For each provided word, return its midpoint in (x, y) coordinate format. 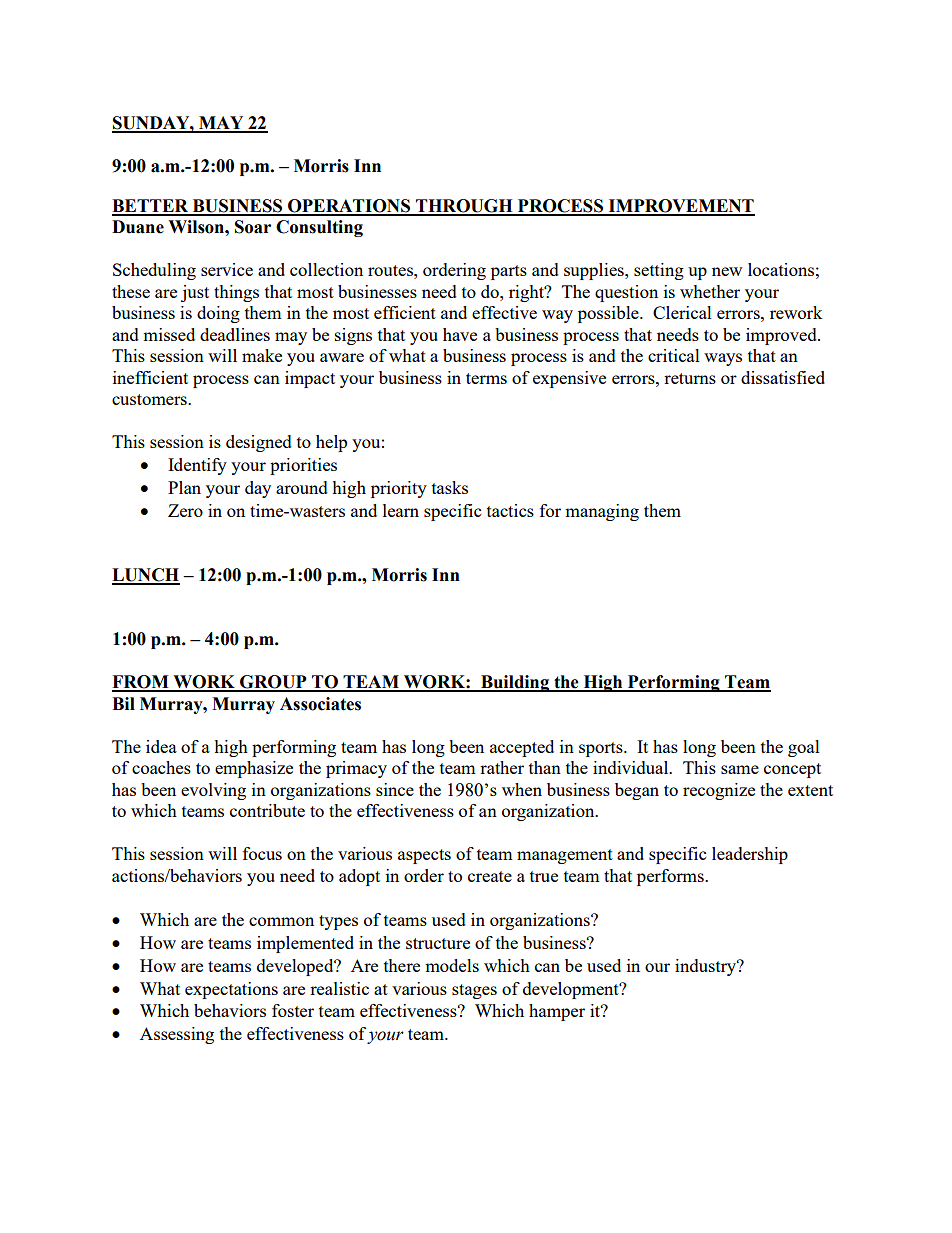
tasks (450, 487)
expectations (231, 990)
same (740, 769)
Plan (184, 487)
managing (602, 512)
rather (502, 767)
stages (474, 991)
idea (161, 746)
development (572, 990)
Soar (253, 227)
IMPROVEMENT (680, 207)
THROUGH (464, 207)
